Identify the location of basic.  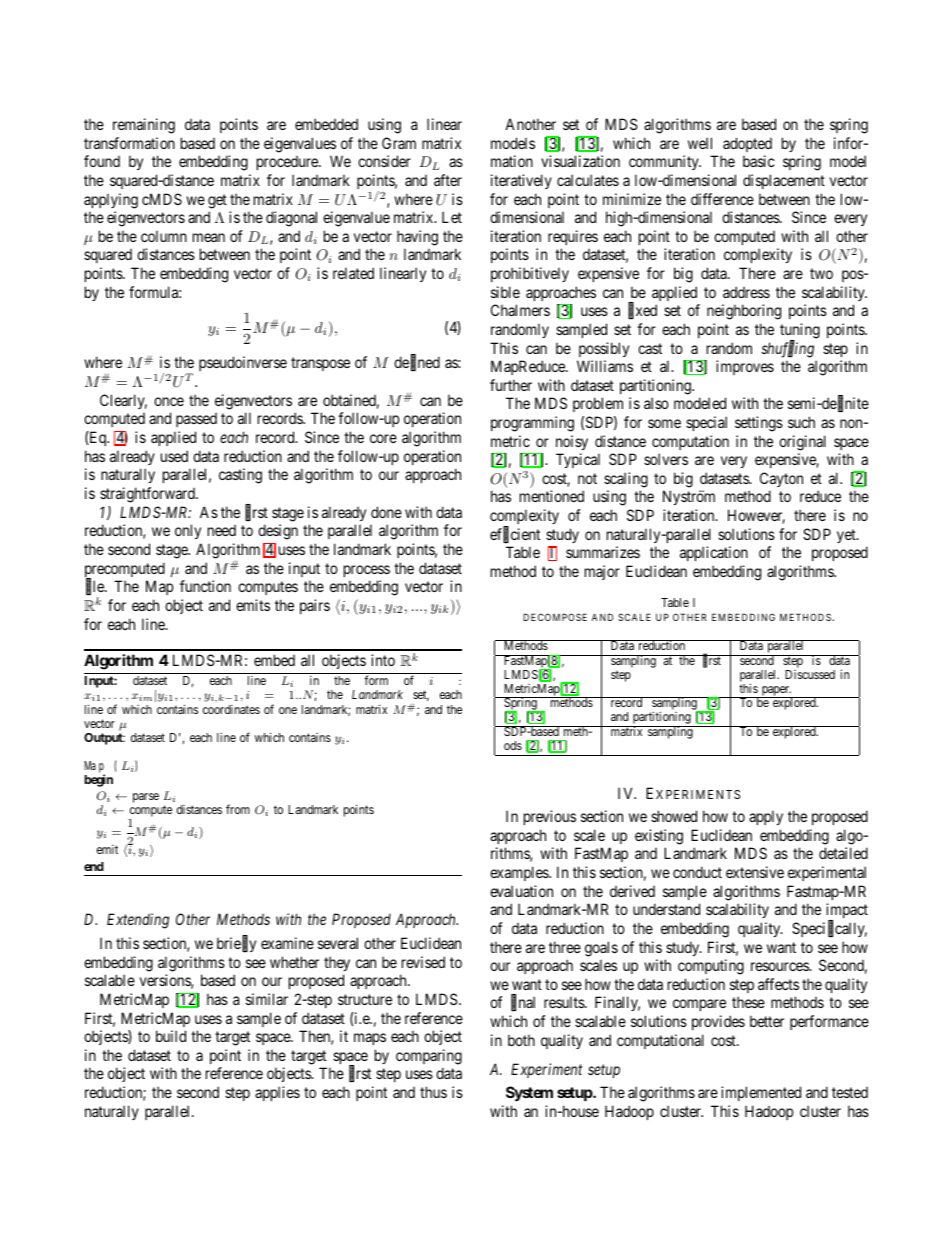
(759, 161).
